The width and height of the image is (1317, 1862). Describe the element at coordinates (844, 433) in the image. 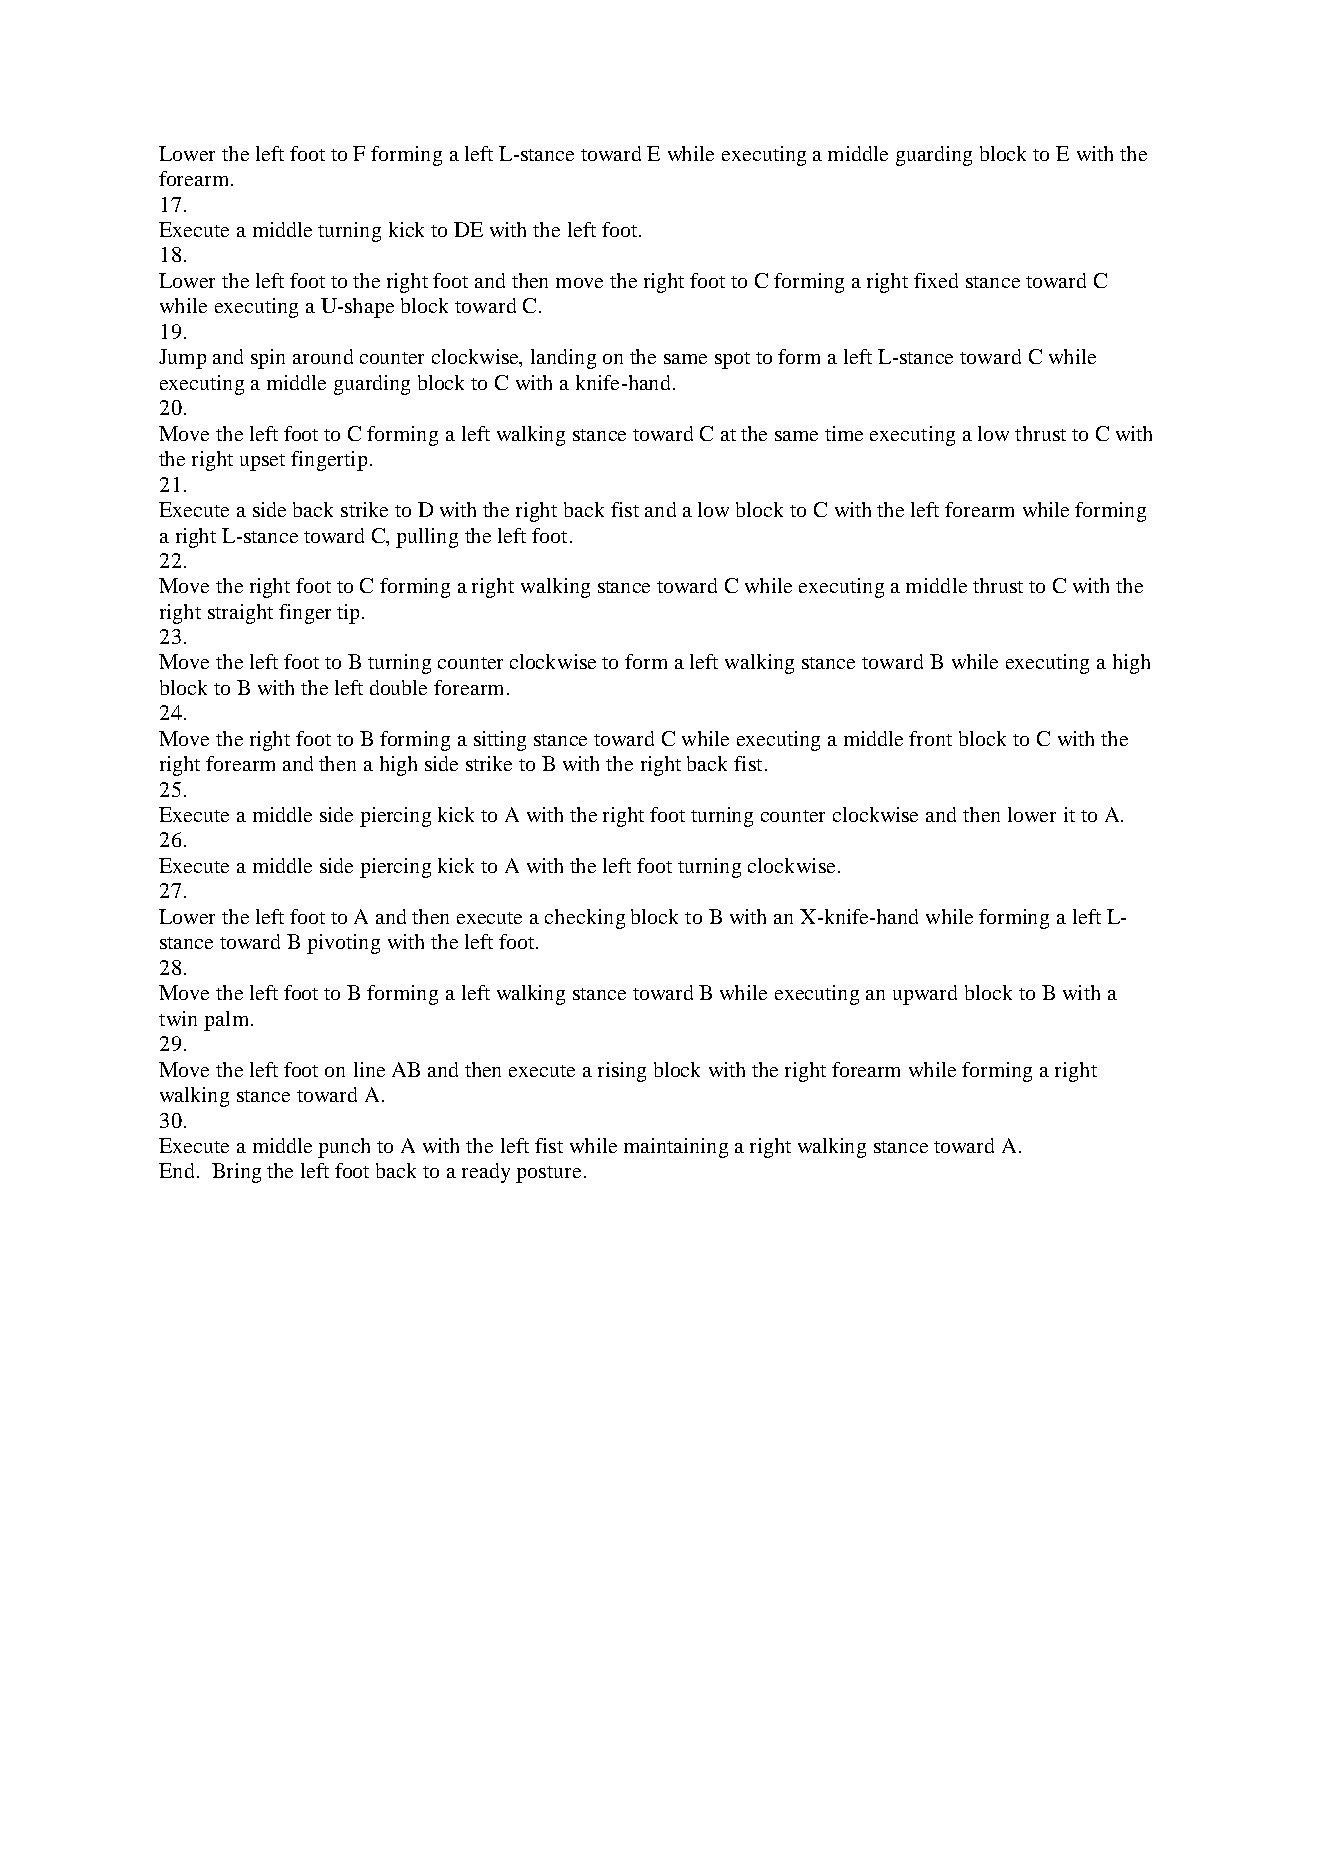

I see `time` at that location.
